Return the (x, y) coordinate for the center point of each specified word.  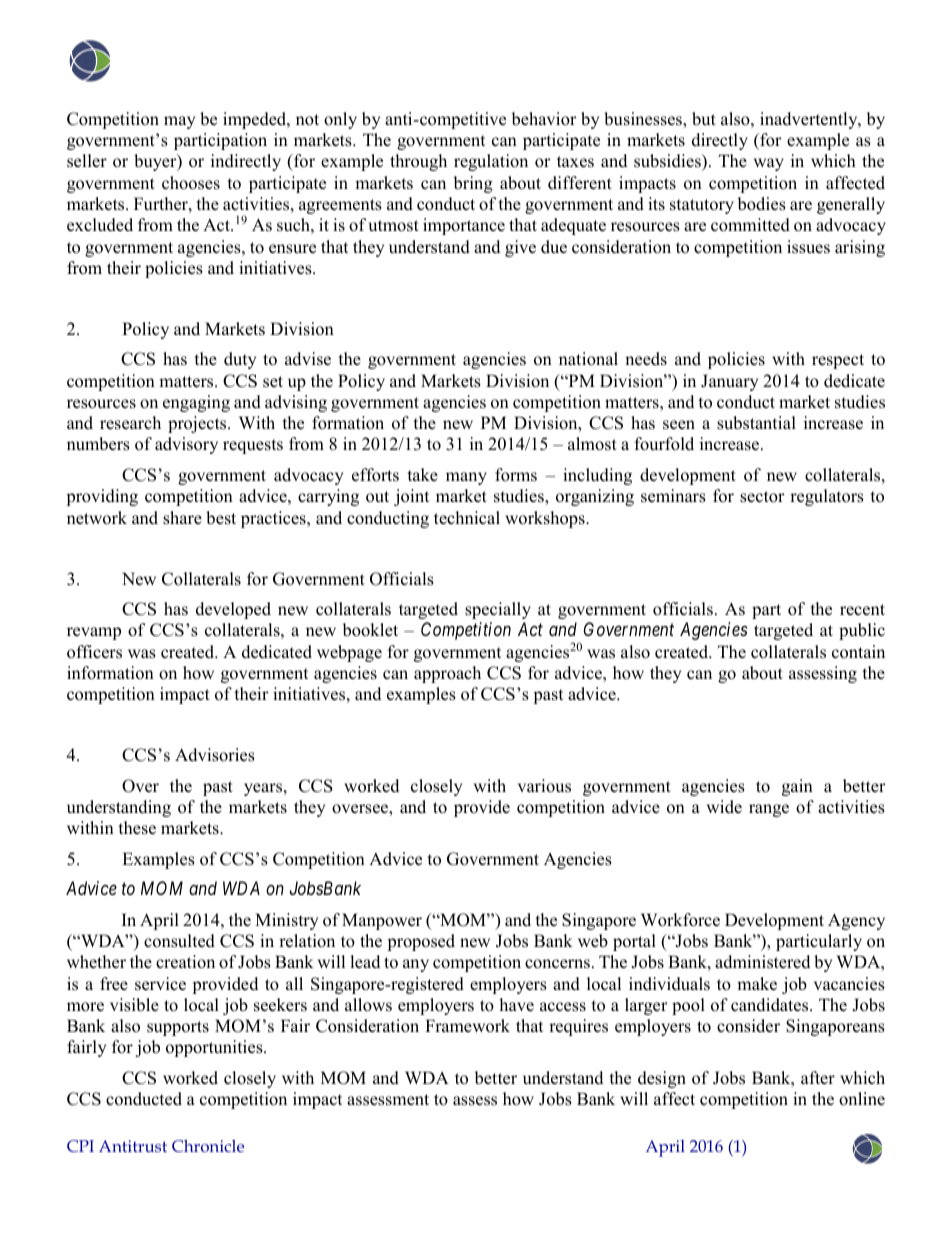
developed (233, 610)
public (862, 631)
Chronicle (208, 1146)
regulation (491, 162)
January (729, 382)
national (588, 359)
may (179, 122)
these (137, 828)
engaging (196, 403)
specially (498, 610)
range (769, 810)
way (769, 164)
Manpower (382, 921)
